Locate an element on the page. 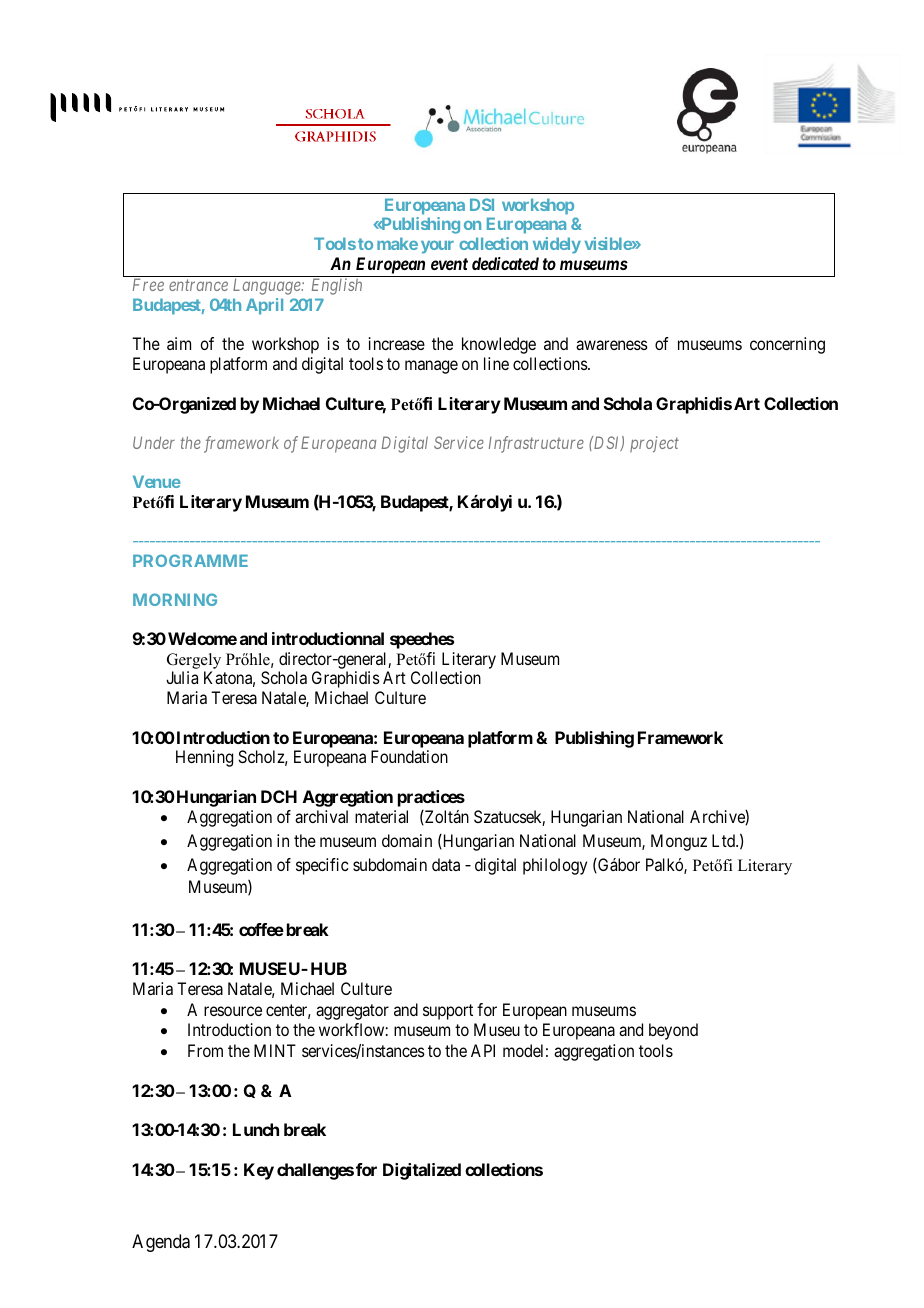 The width and height of the page is (924, 1308). event is located at coordinates (449, 264).
